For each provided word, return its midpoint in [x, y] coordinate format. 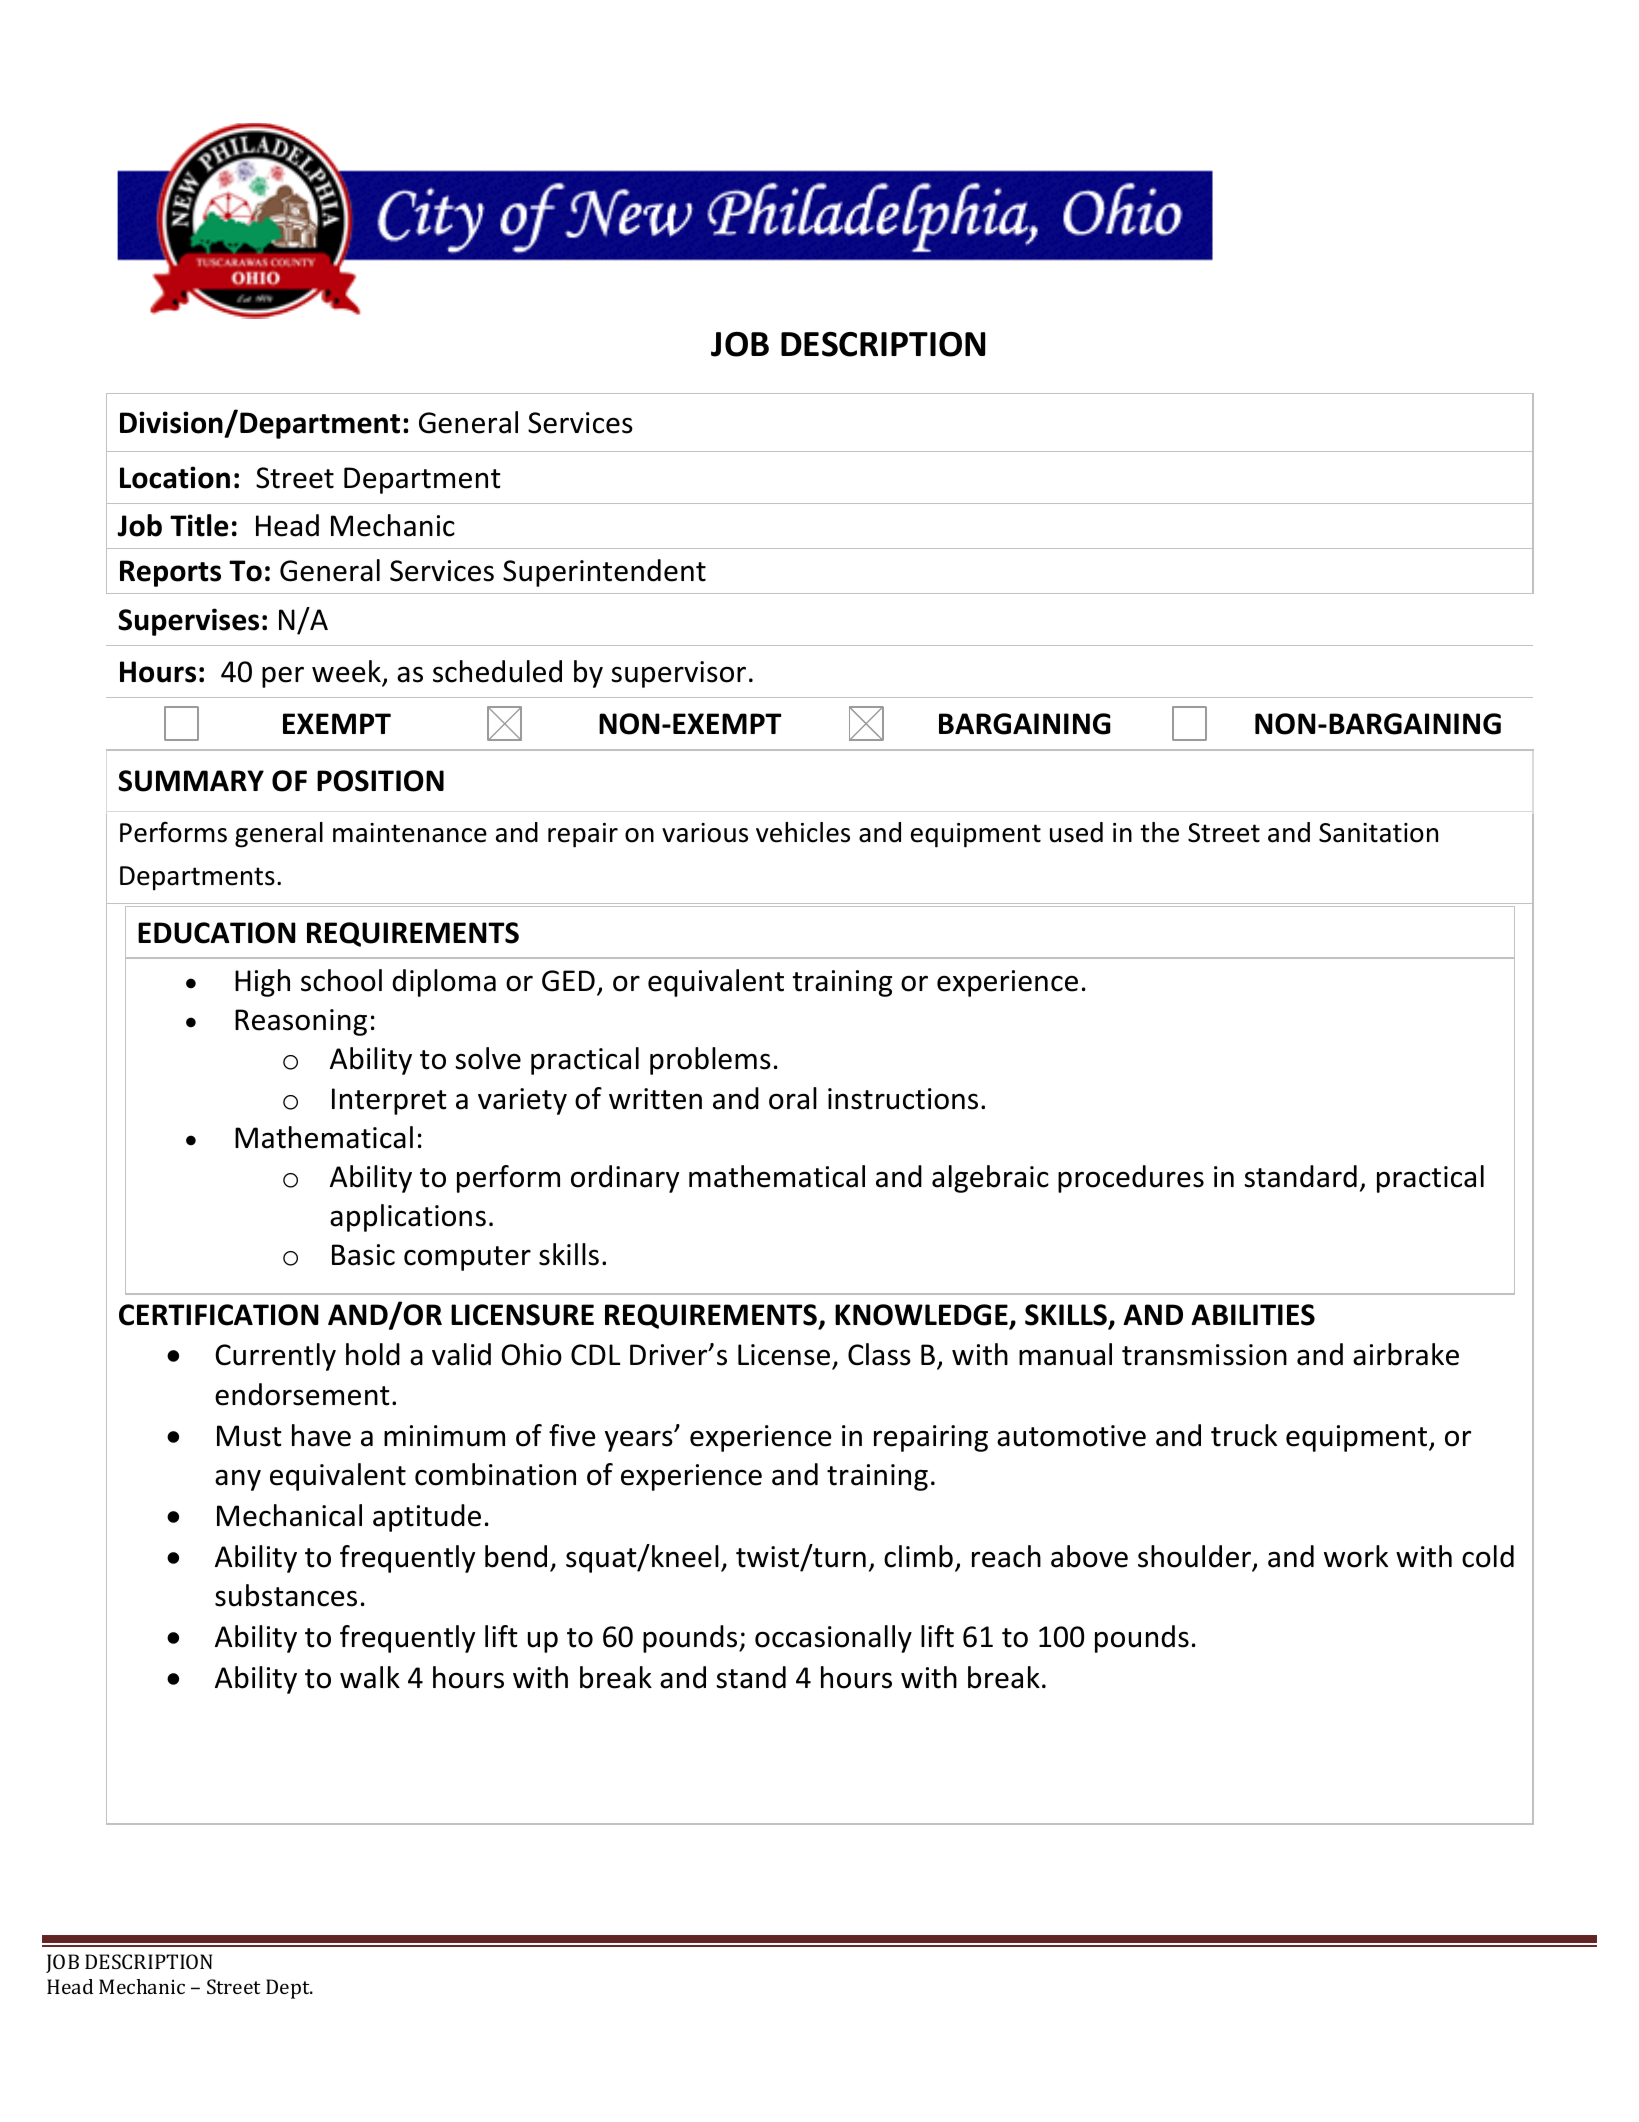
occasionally [833, 1639]
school [341, 980]
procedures [1131, 1179]
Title [199, 525]
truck [1244, 1435]
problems [710, 1061]
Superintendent [604, 573]
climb [918, 1556]
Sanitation [1378, 833]
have [321, 1435]
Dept [289, 1989]
